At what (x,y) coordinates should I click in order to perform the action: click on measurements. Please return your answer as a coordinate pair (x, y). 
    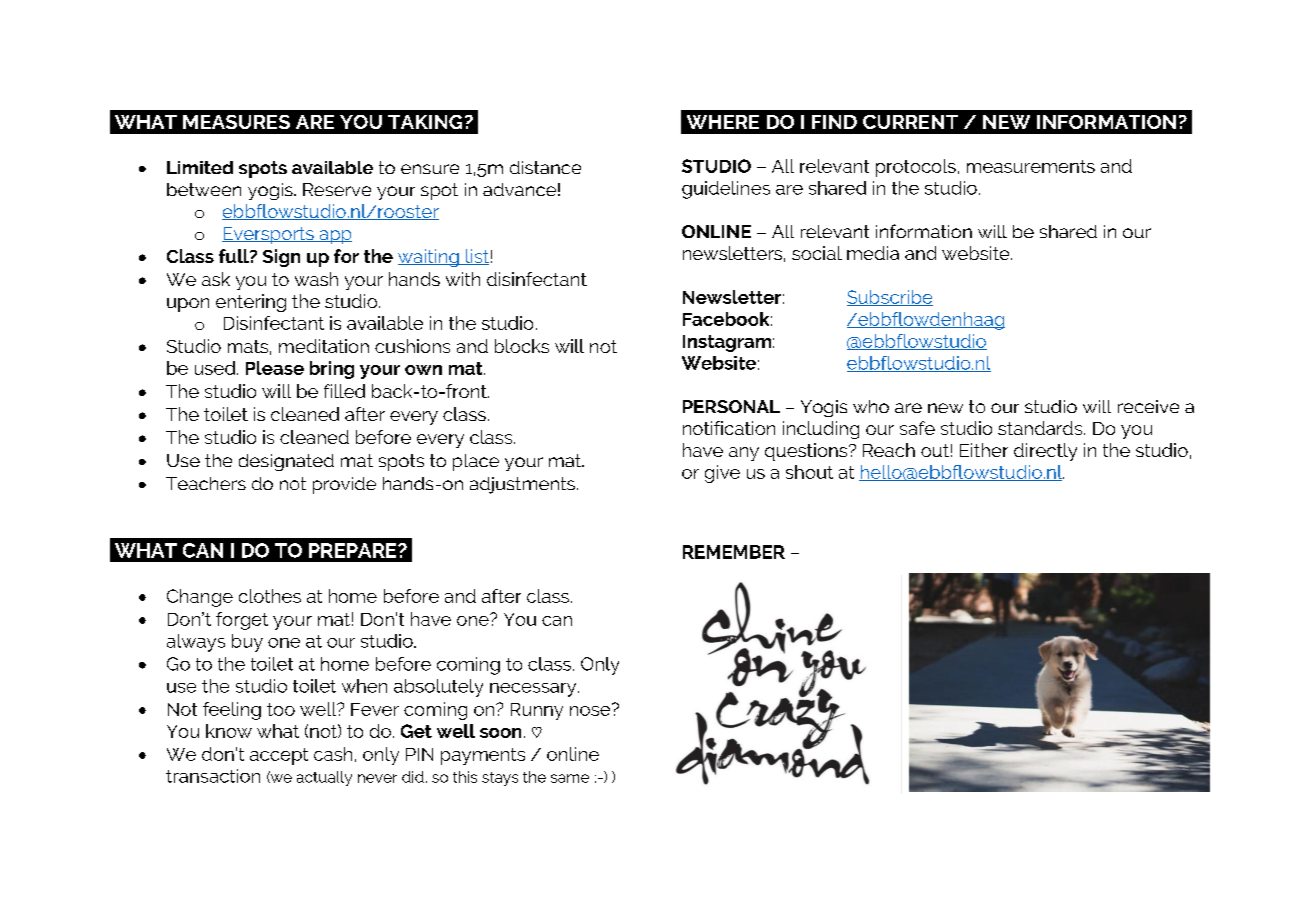
    Looking at the image, I should click on (1031, 166).
